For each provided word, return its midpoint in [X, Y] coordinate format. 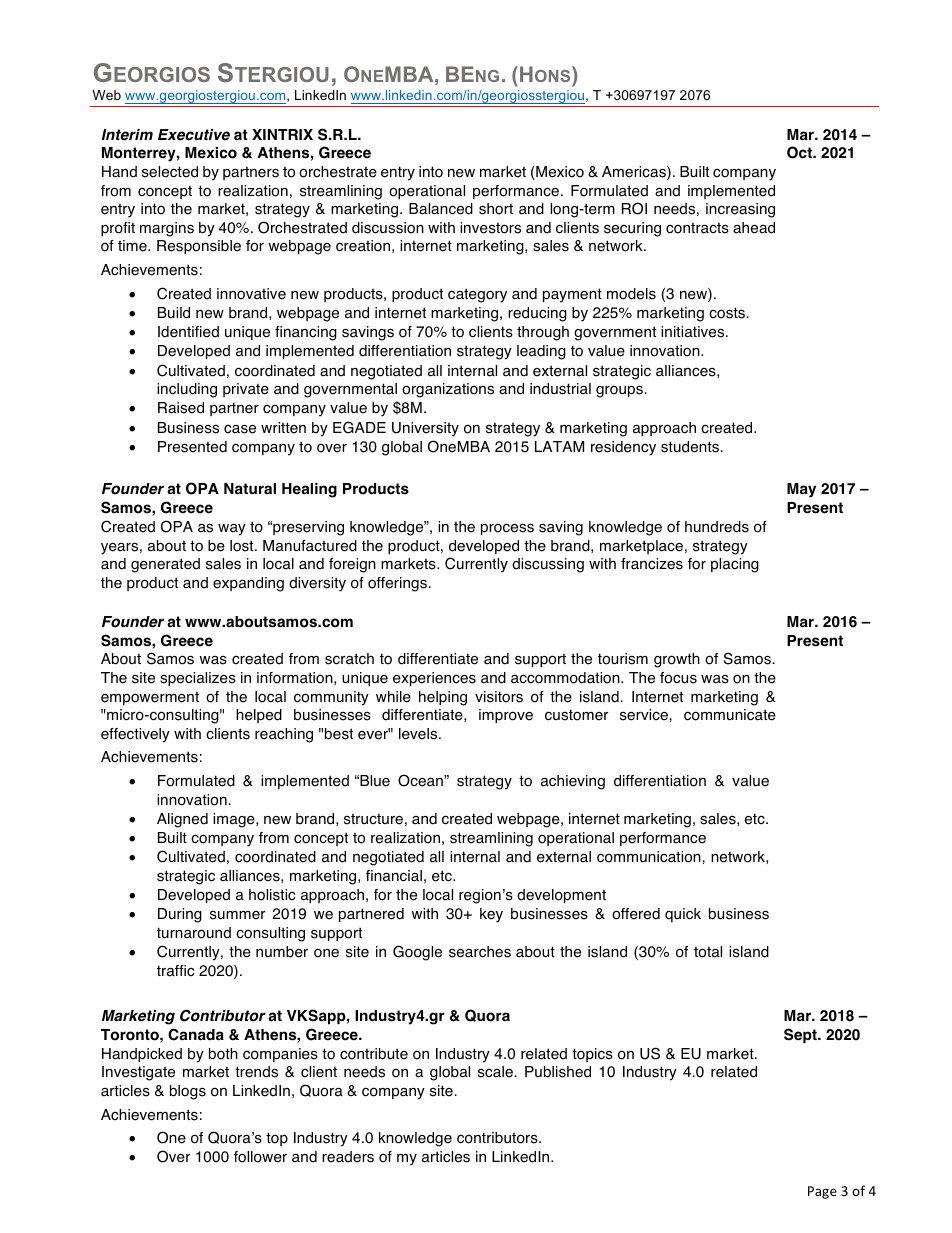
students [690, 447]
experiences [434, 679]
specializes [198, 679]
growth [677, 660]
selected [170, 172]
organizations [448, 390]
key [491, 915]
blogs [188, 1092]
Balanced [441, 209]
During [180, 915]
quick [683, 915]
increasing [740, 210]
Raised [181, 408]
